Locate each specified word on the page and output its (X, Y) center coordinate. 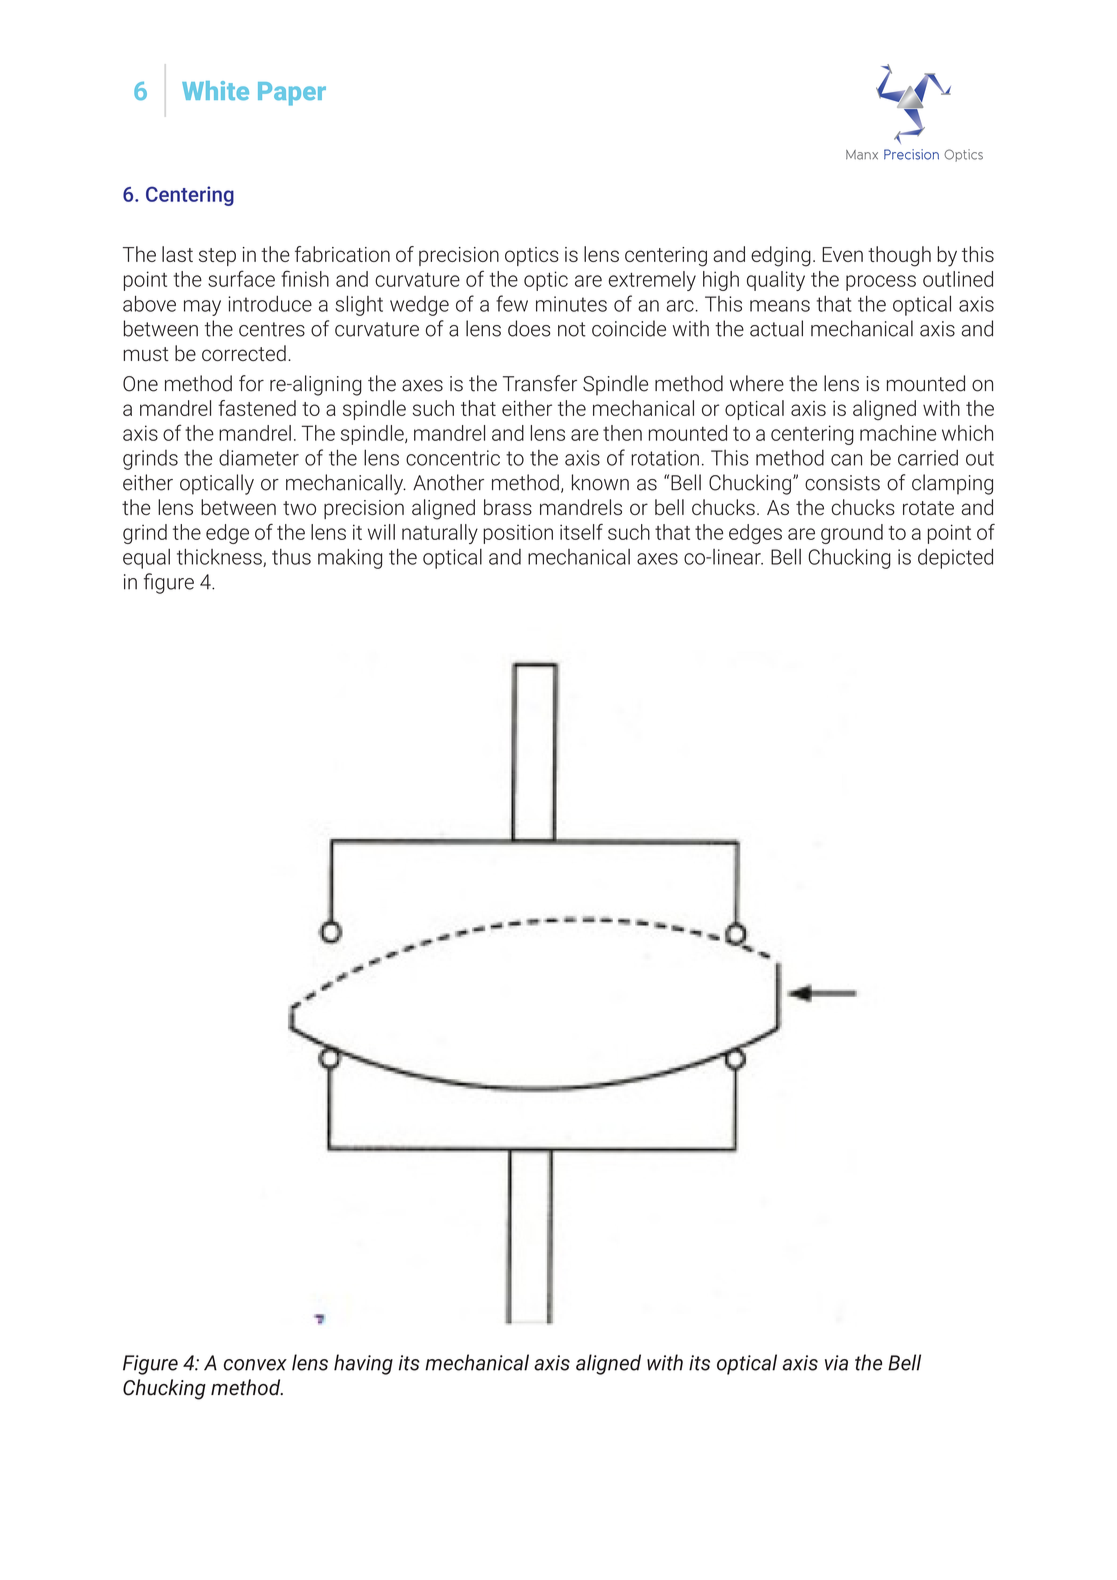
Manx (862, 155)
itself (581, 531)
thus (291, 557)
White (215, 90)
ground (852, 534)
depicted (955, 559)
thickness (220, 558)
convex (255, 1365)
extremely (652, 281)
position (518, 534)
